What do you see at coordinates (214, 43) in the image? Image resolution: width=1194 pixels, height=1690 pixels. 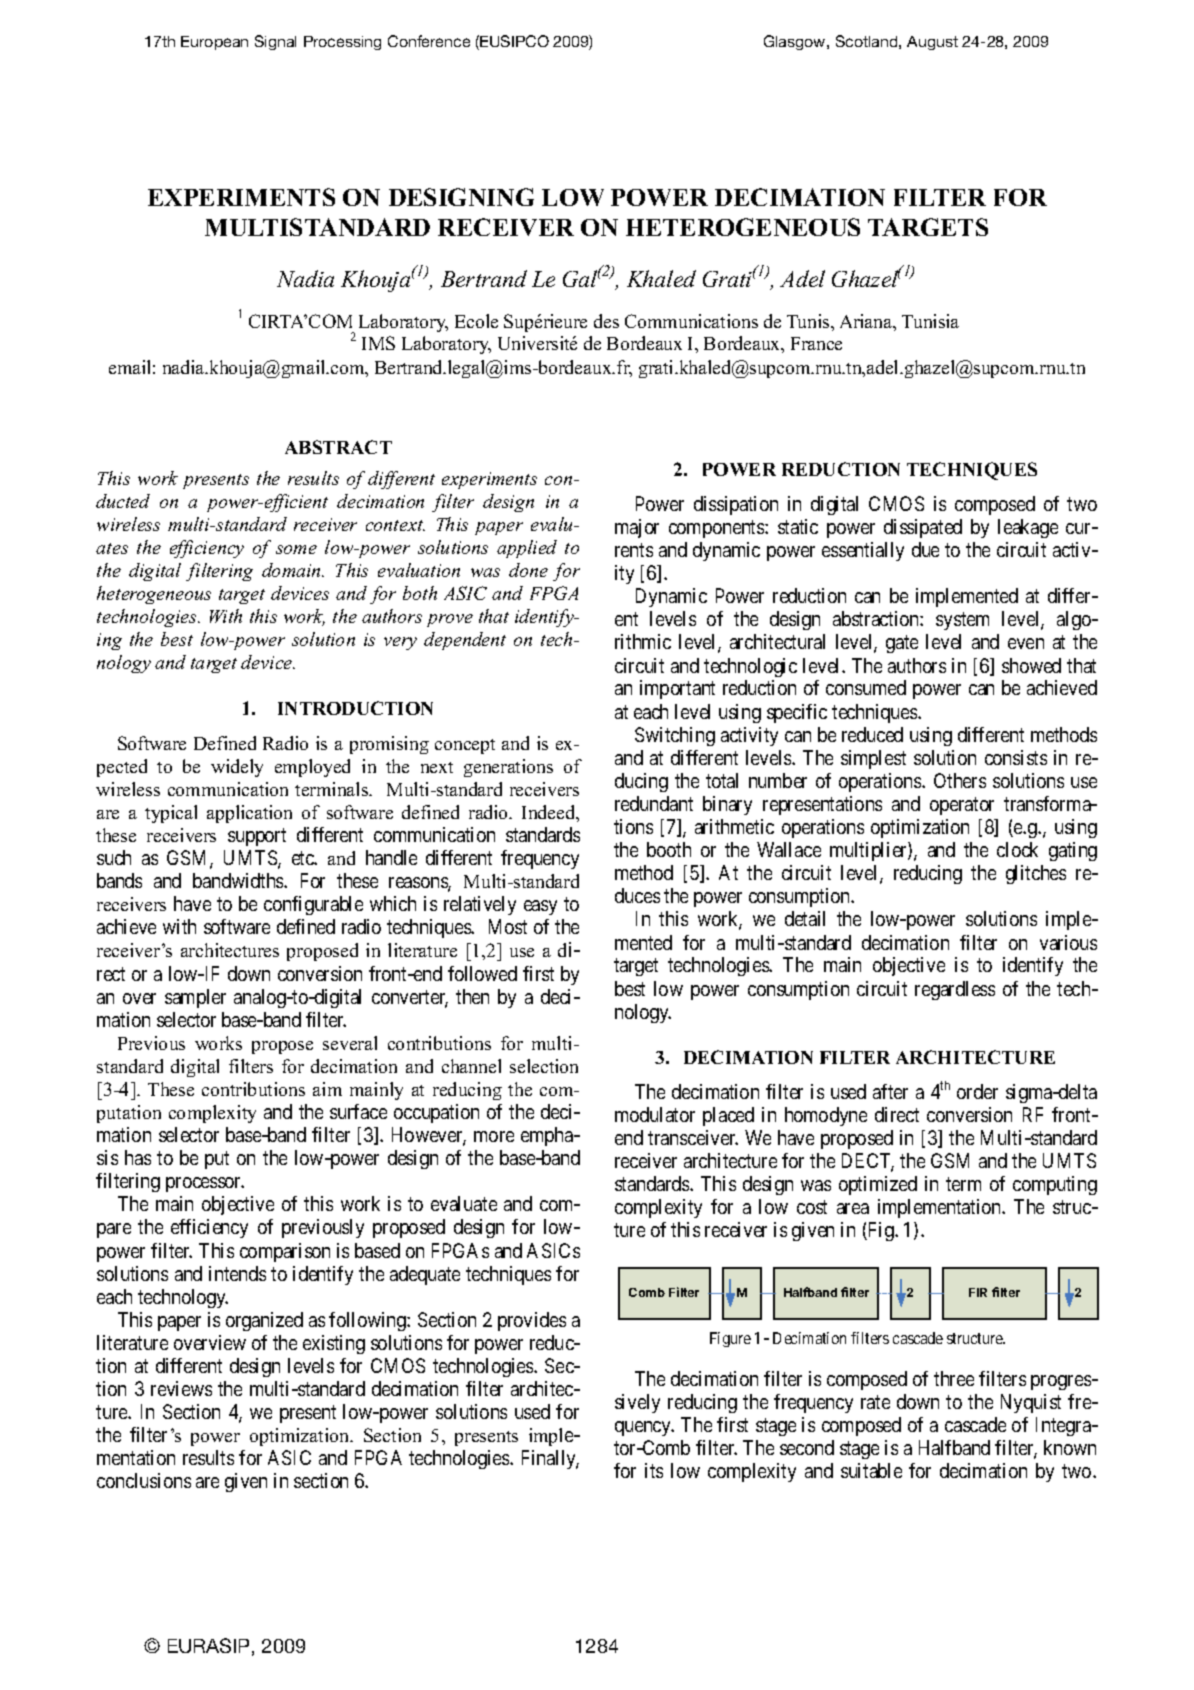 I see `European` at bounding box center [214, 43].
